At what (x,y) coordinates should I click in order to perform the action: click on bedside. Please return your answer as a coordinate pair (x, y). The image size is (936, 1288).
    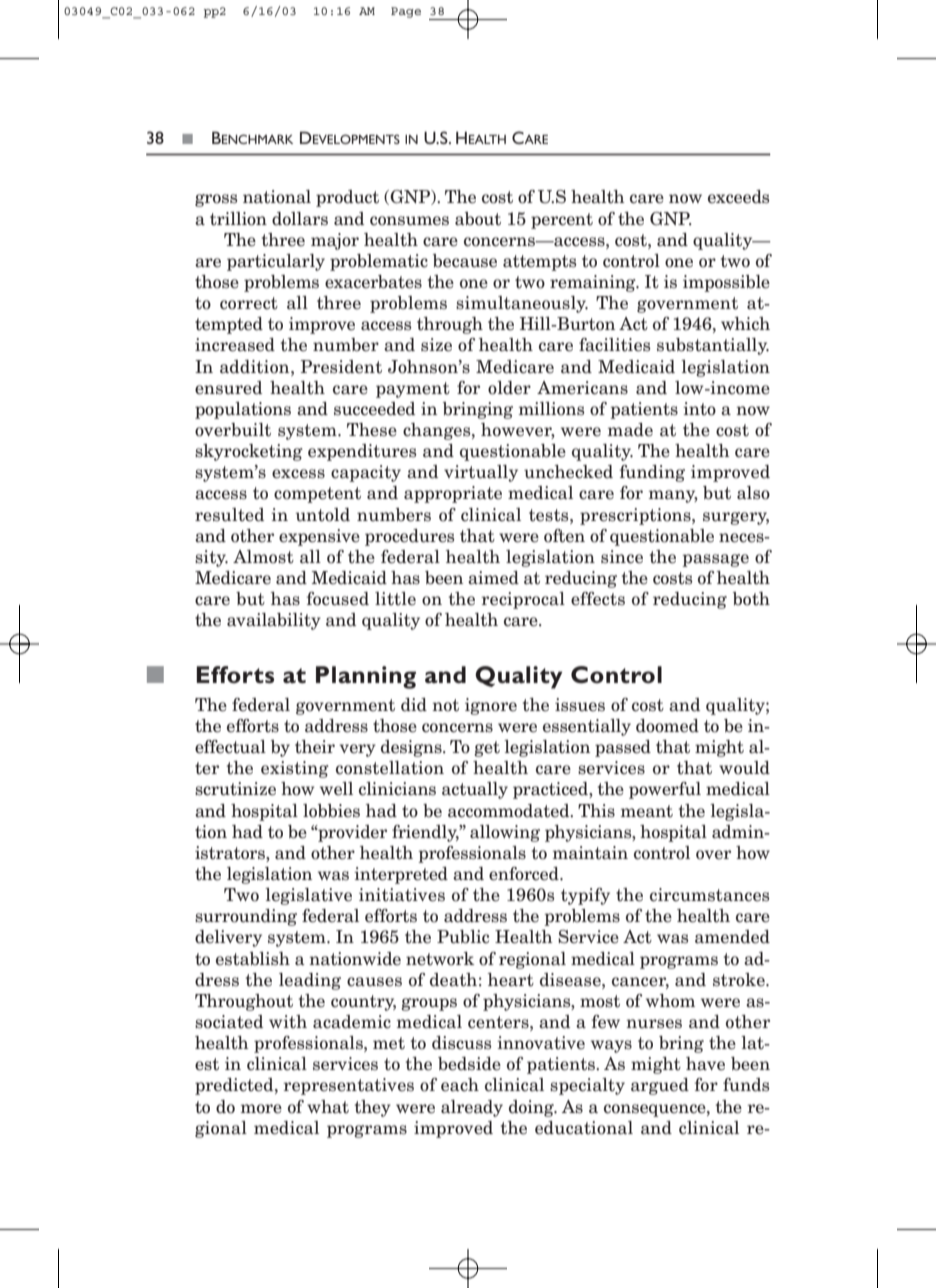
    Looking at the image, I should click on (469, 1064).
